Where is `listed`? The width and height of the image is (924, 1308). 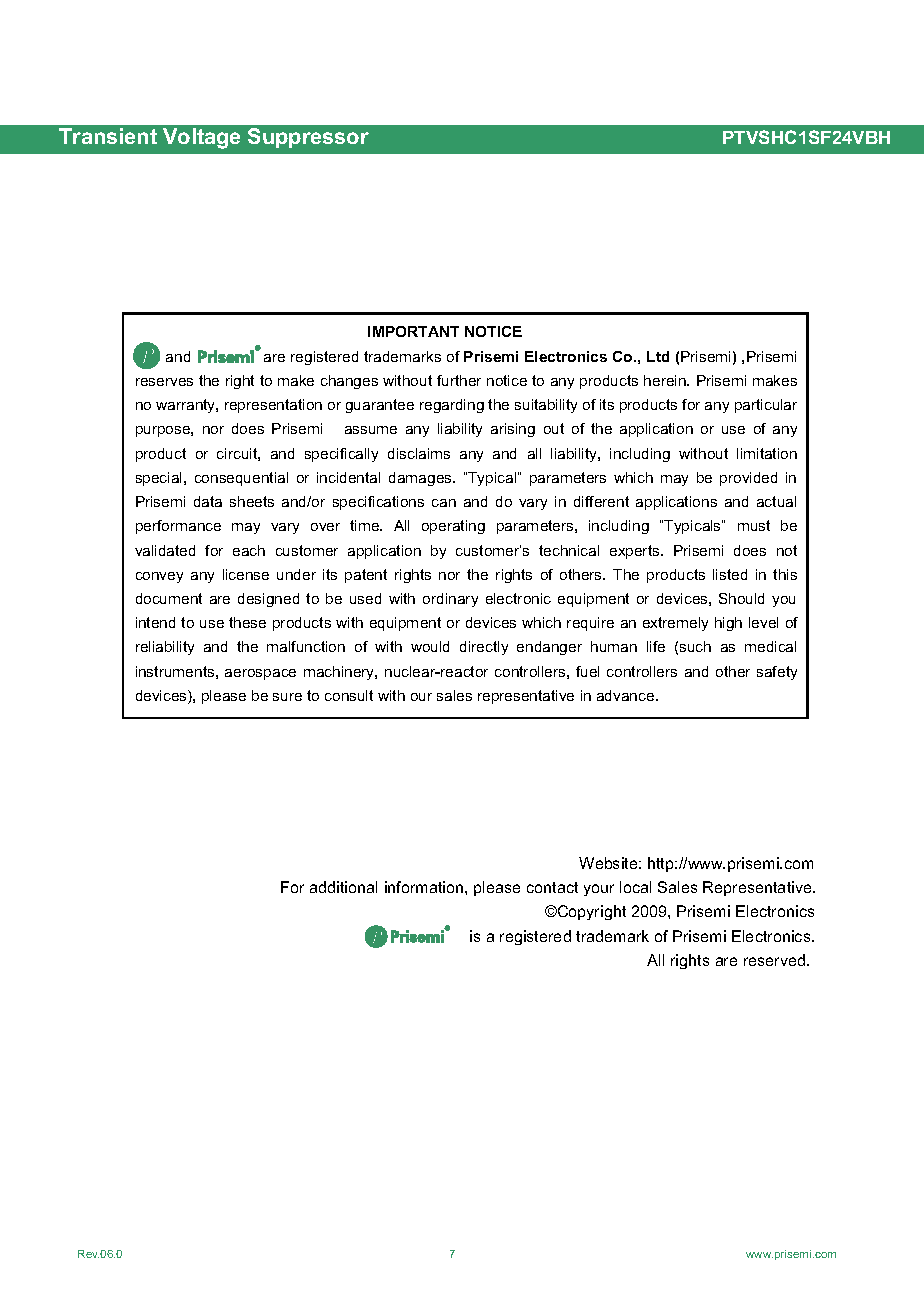
listed is located at coordinates (730, 574).
